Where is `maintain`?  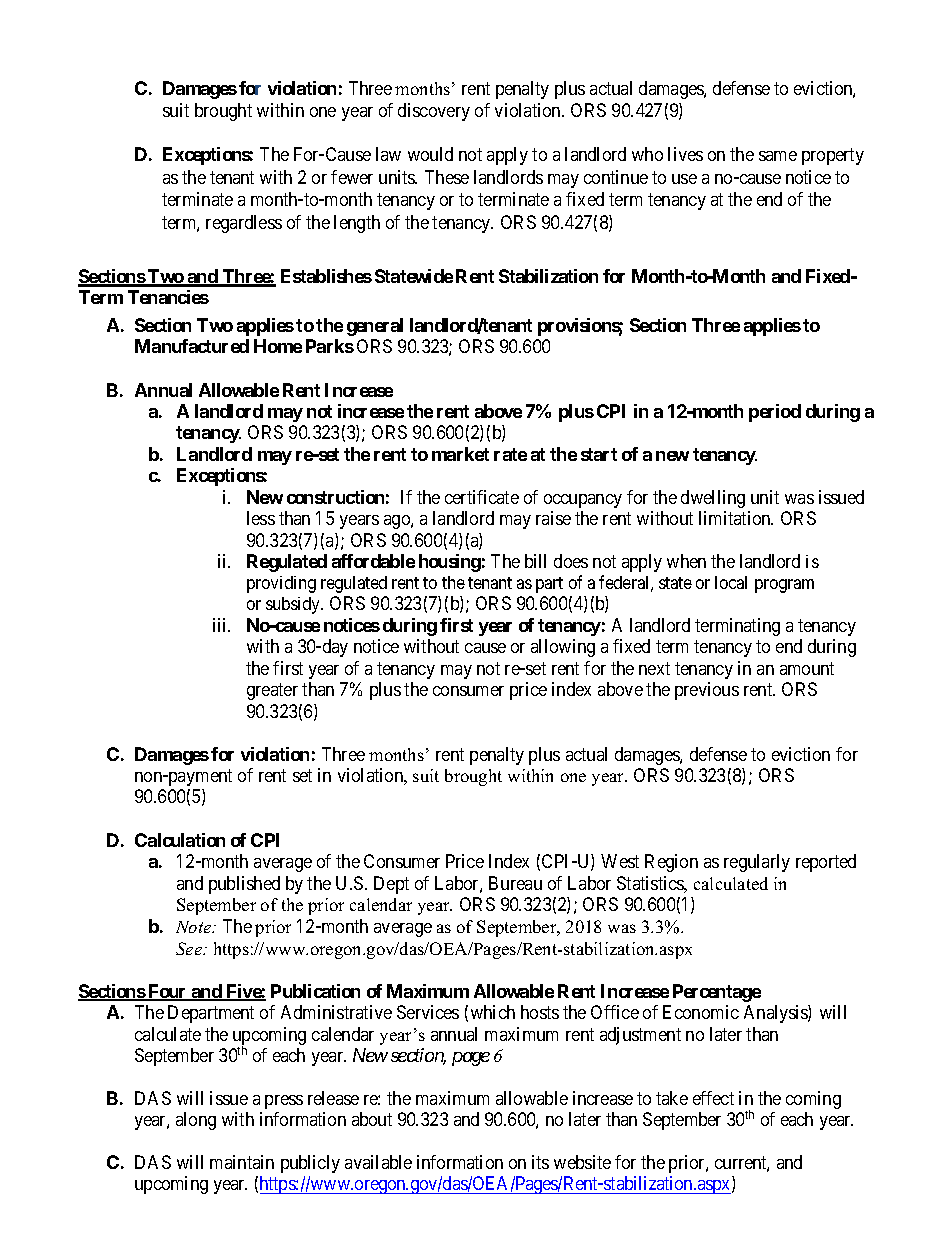
maintain is located at coordinates (242, 1162).
